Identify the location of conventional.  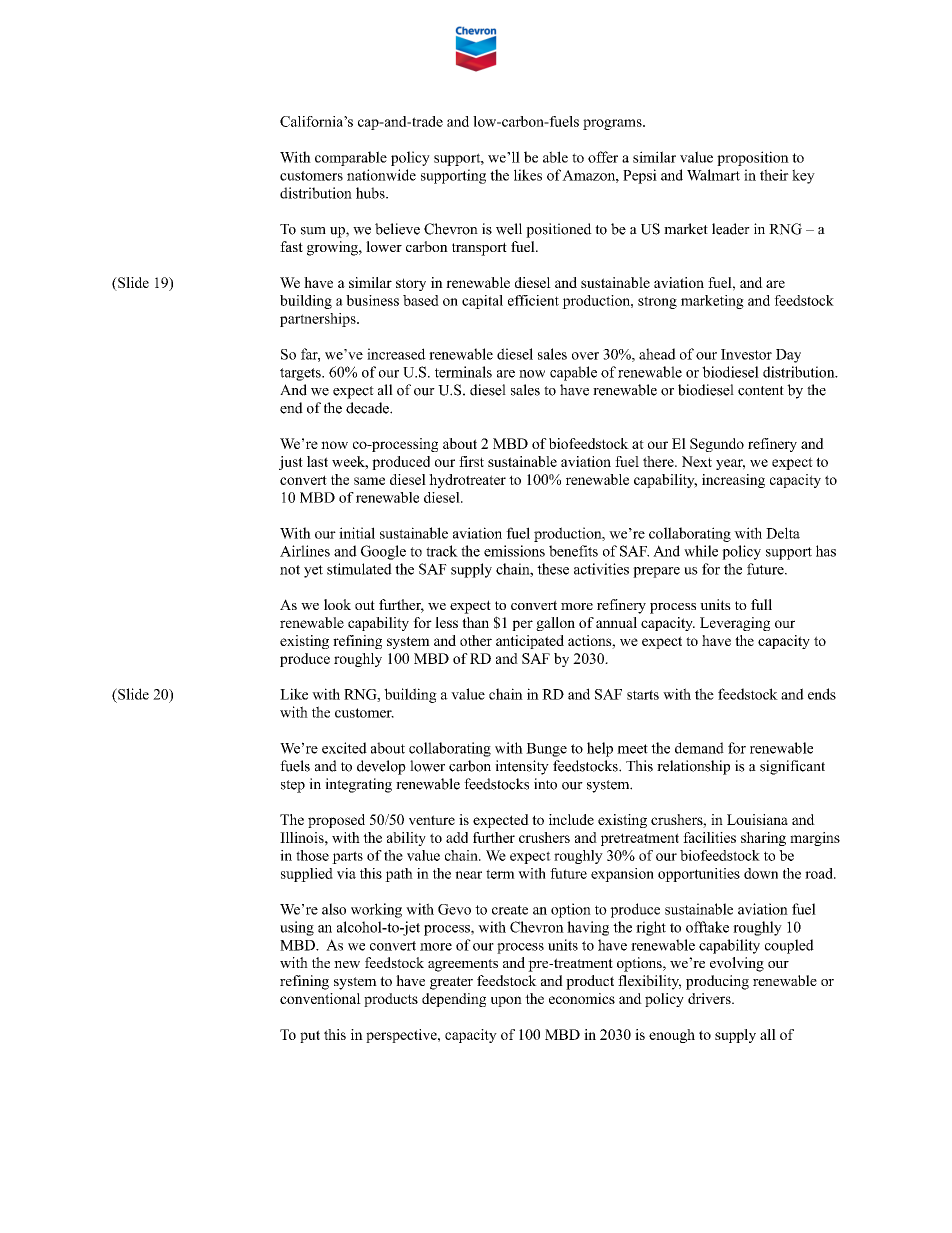
(320, 998).
